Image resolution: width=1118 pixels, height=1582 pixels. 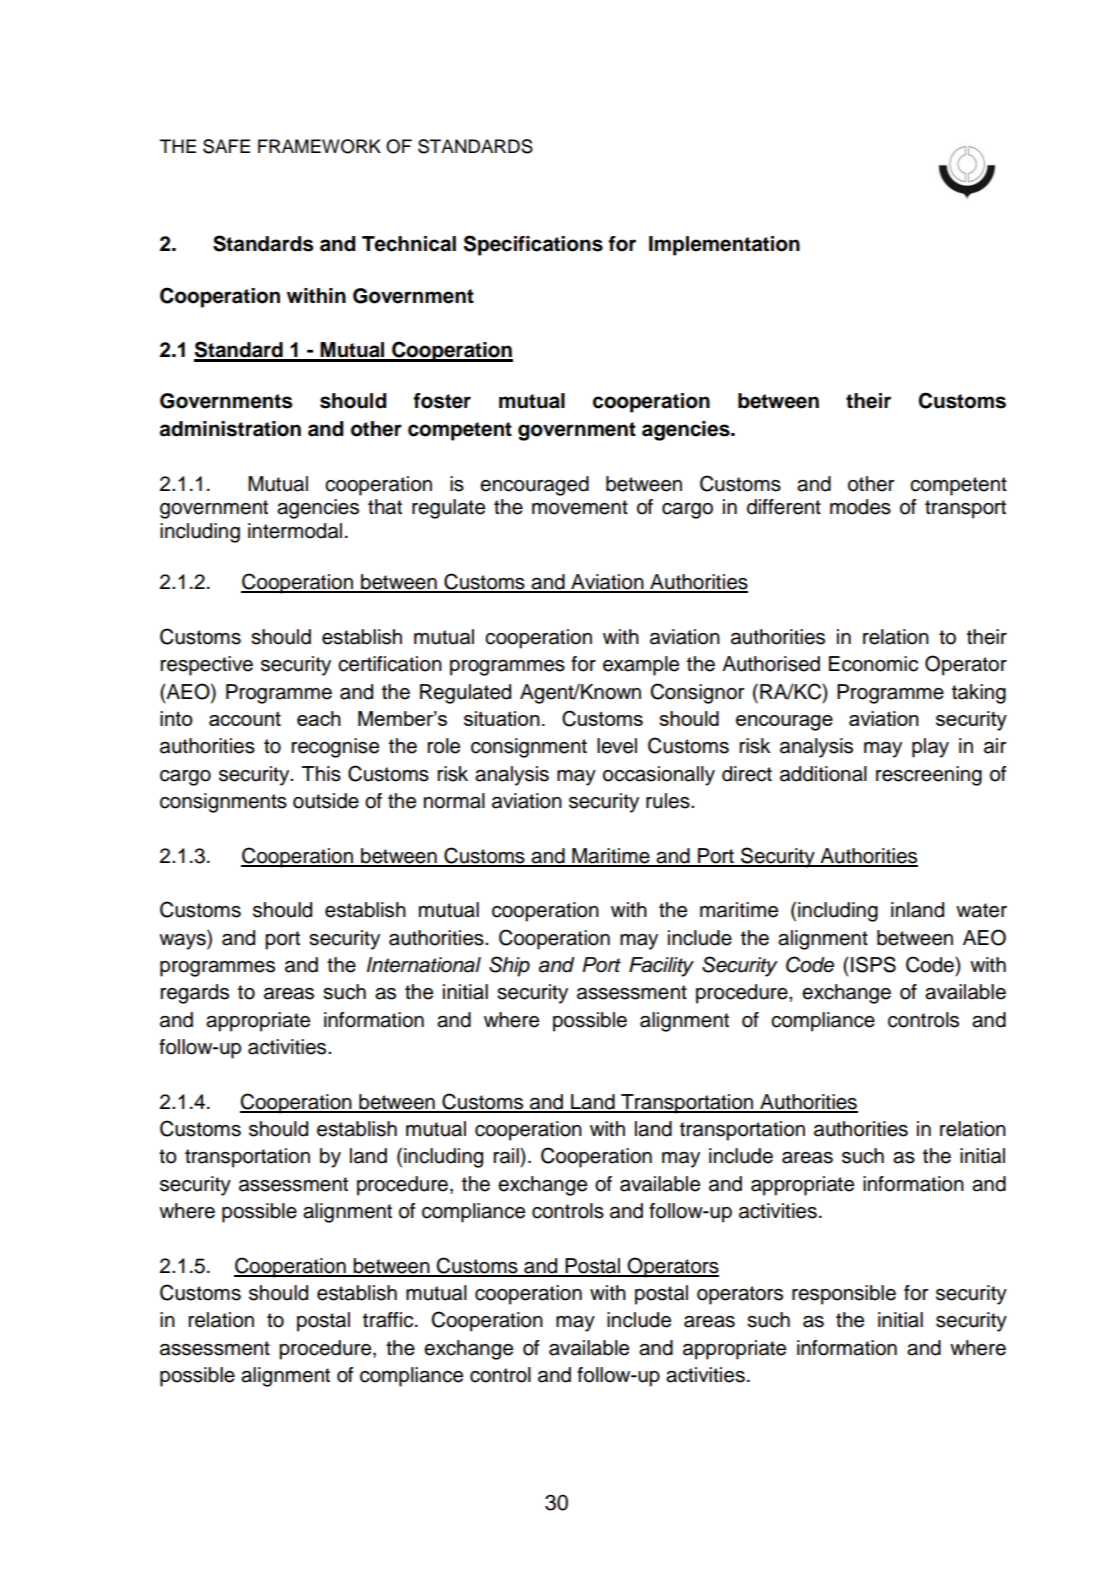 I want to click on Specifications, so click(x=533, y=245).
